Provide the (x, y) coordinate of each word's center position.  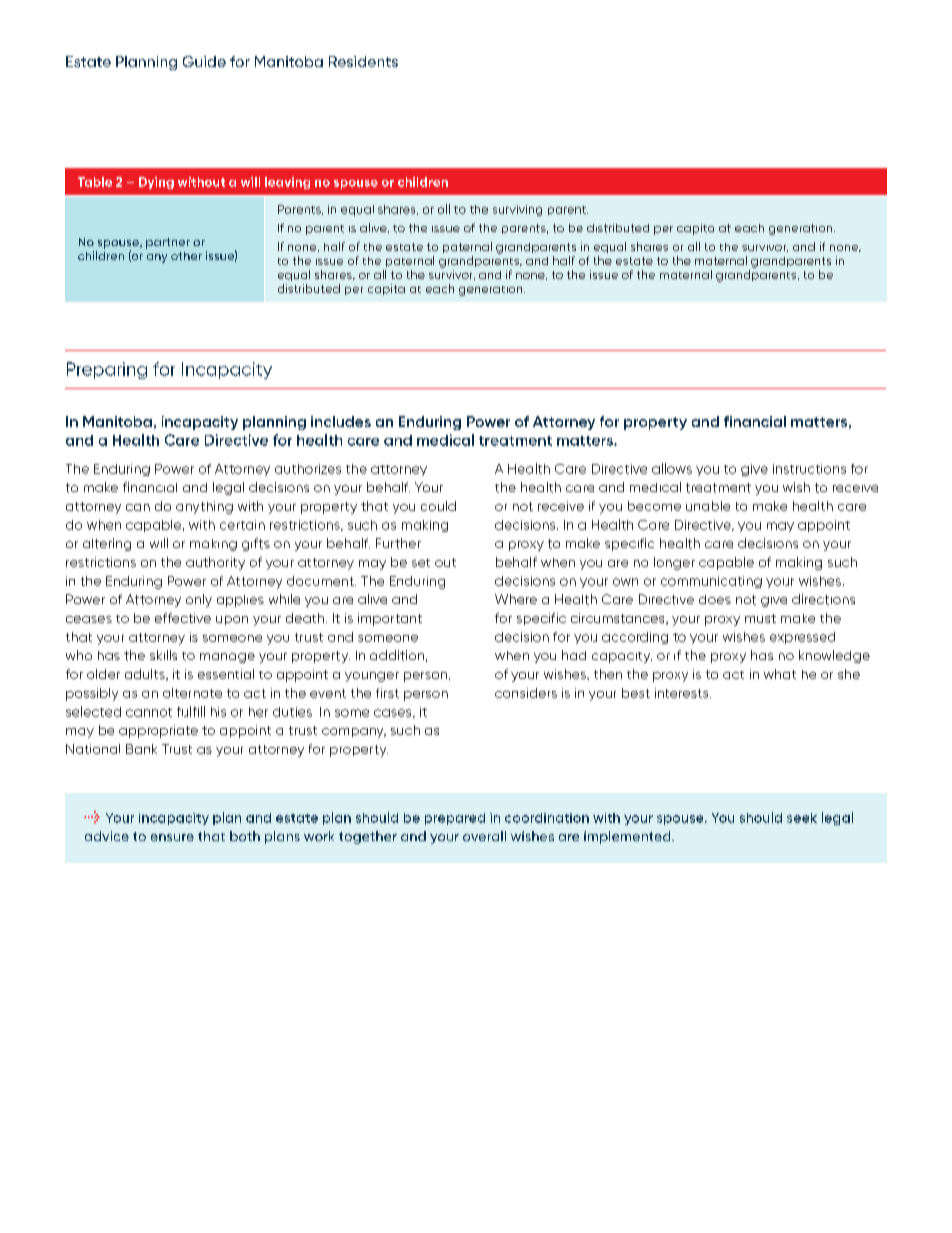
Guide (204, 61)
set (421, 563)
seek (802, 818)
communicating (711, 582)
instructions (809, 469)
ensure (172, 837)
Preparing (107, 370)
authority (215, 563)
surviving (517, 210)
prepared (455, 819)
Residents (363, 61)
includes (341, 421)
